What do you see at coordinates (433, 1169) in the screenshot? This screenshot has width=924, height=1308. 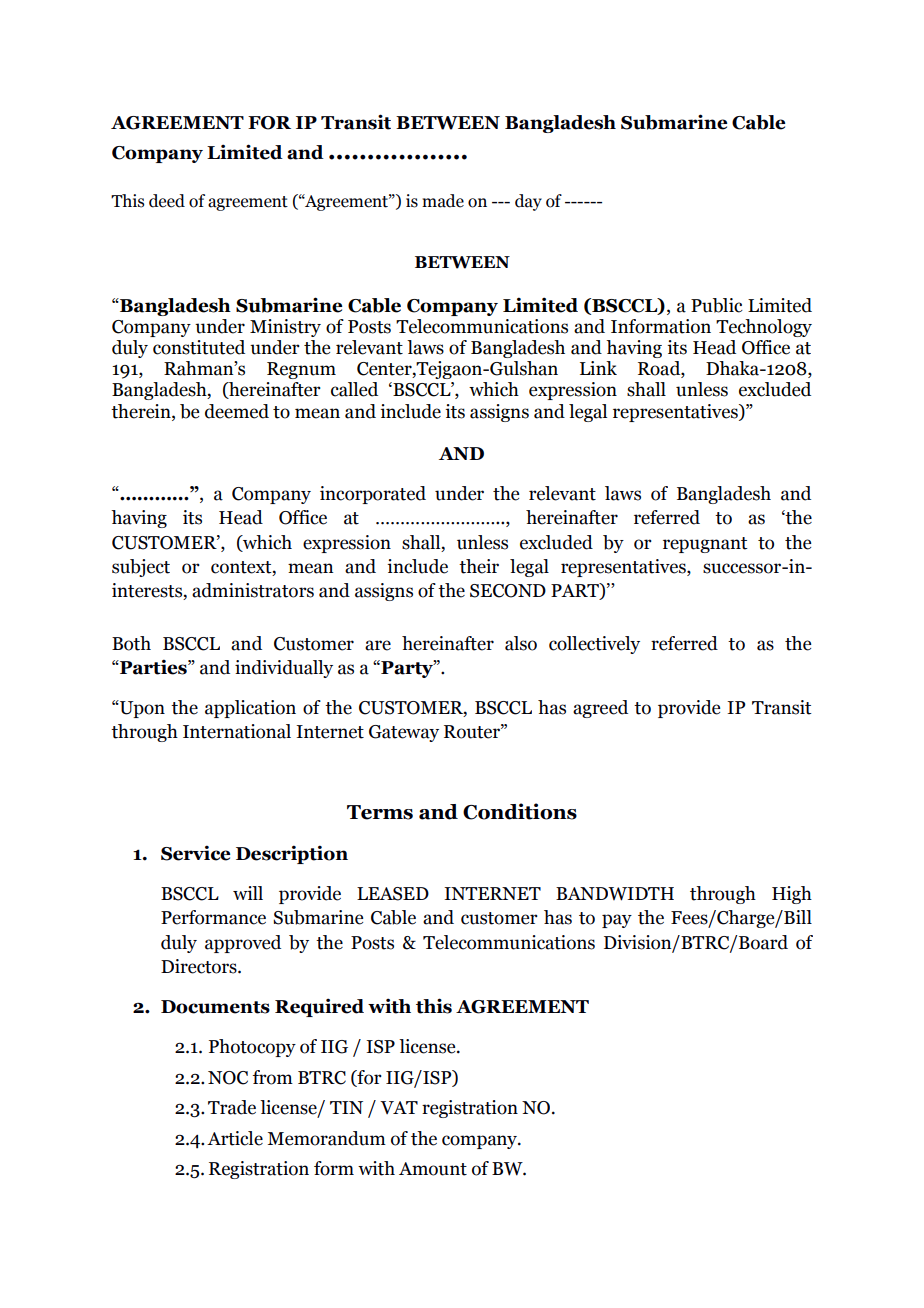 I see `Amount` at bounding box center [433, 1169].
